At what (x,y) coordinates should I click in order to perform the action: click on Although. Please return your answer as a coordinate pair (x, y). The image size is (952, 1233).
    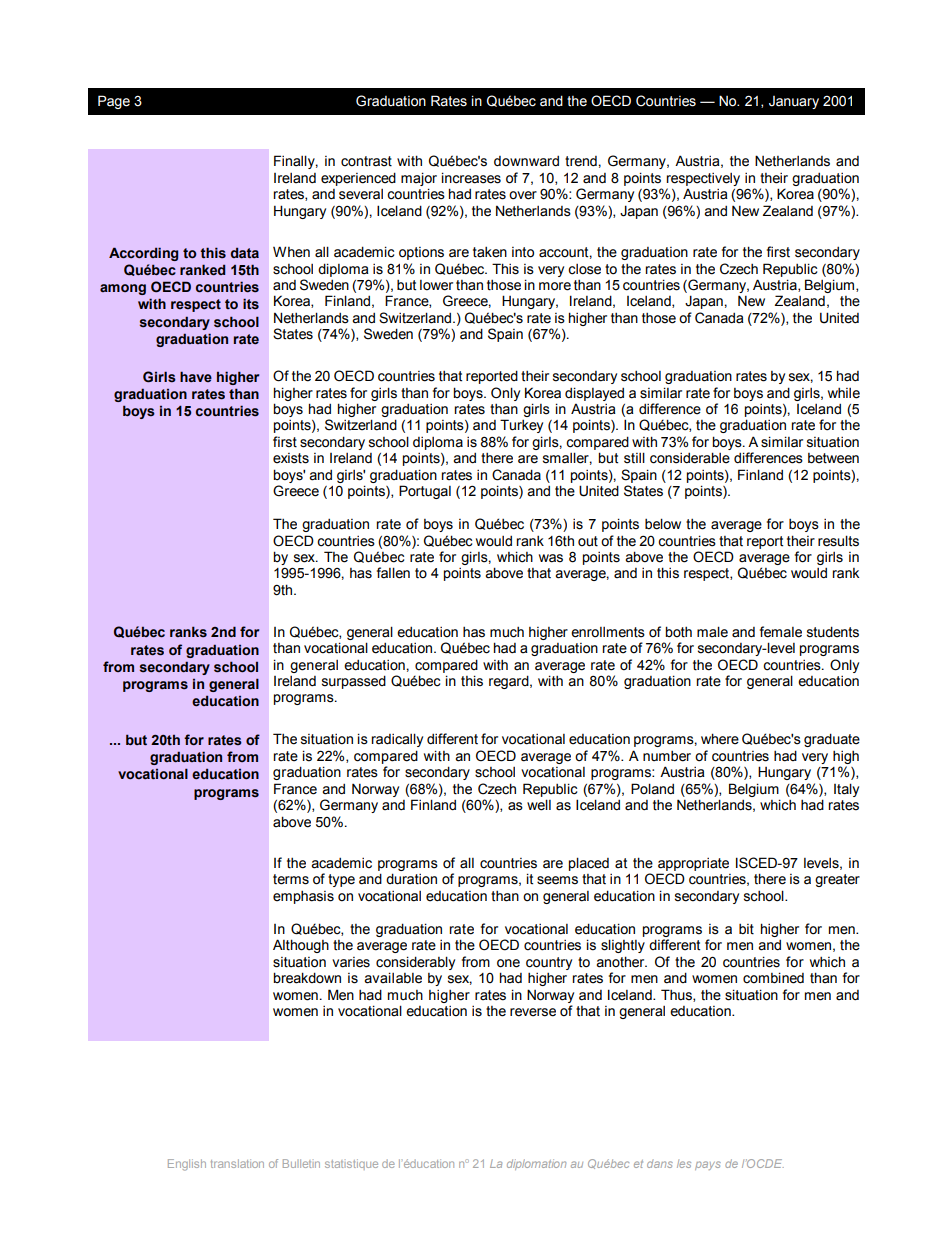
    Looking at the image, I should click on (301, 946).
